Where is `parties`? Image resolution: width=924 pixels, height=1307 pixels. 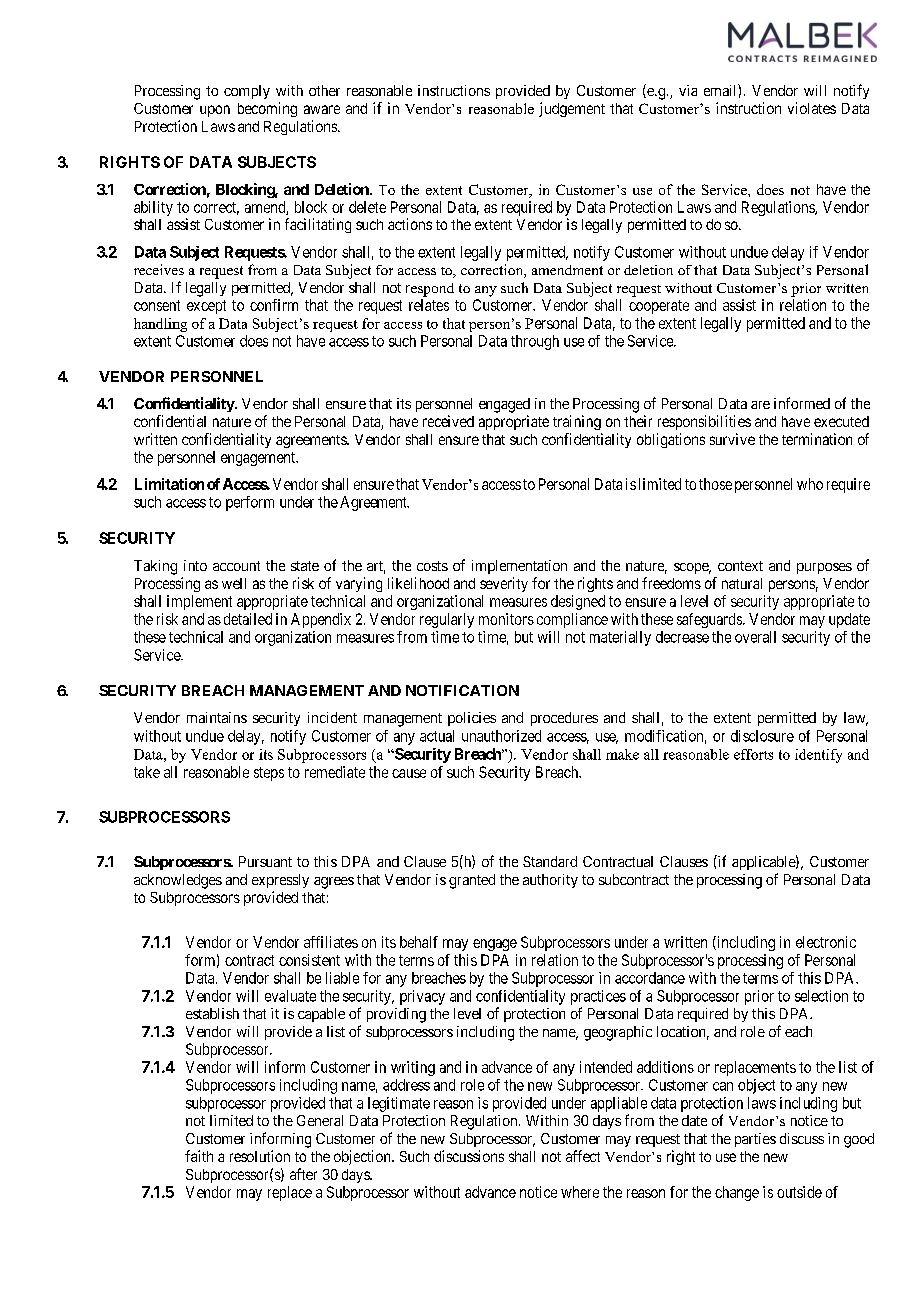
parties is located at coordinates (755, 1140).
